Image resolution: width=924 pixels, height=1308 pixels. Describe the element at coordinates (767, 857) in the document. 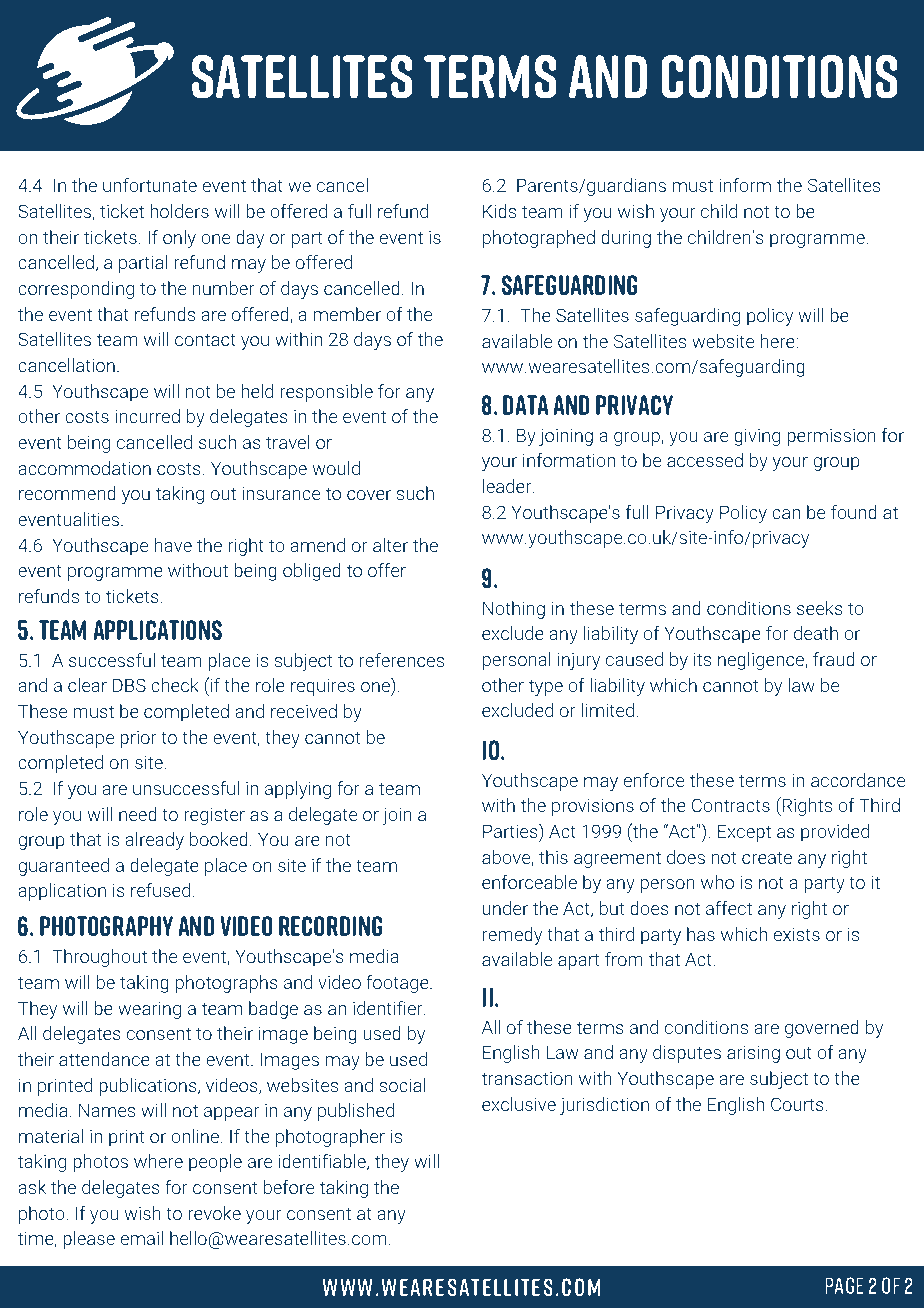

I see `create` at that location.
